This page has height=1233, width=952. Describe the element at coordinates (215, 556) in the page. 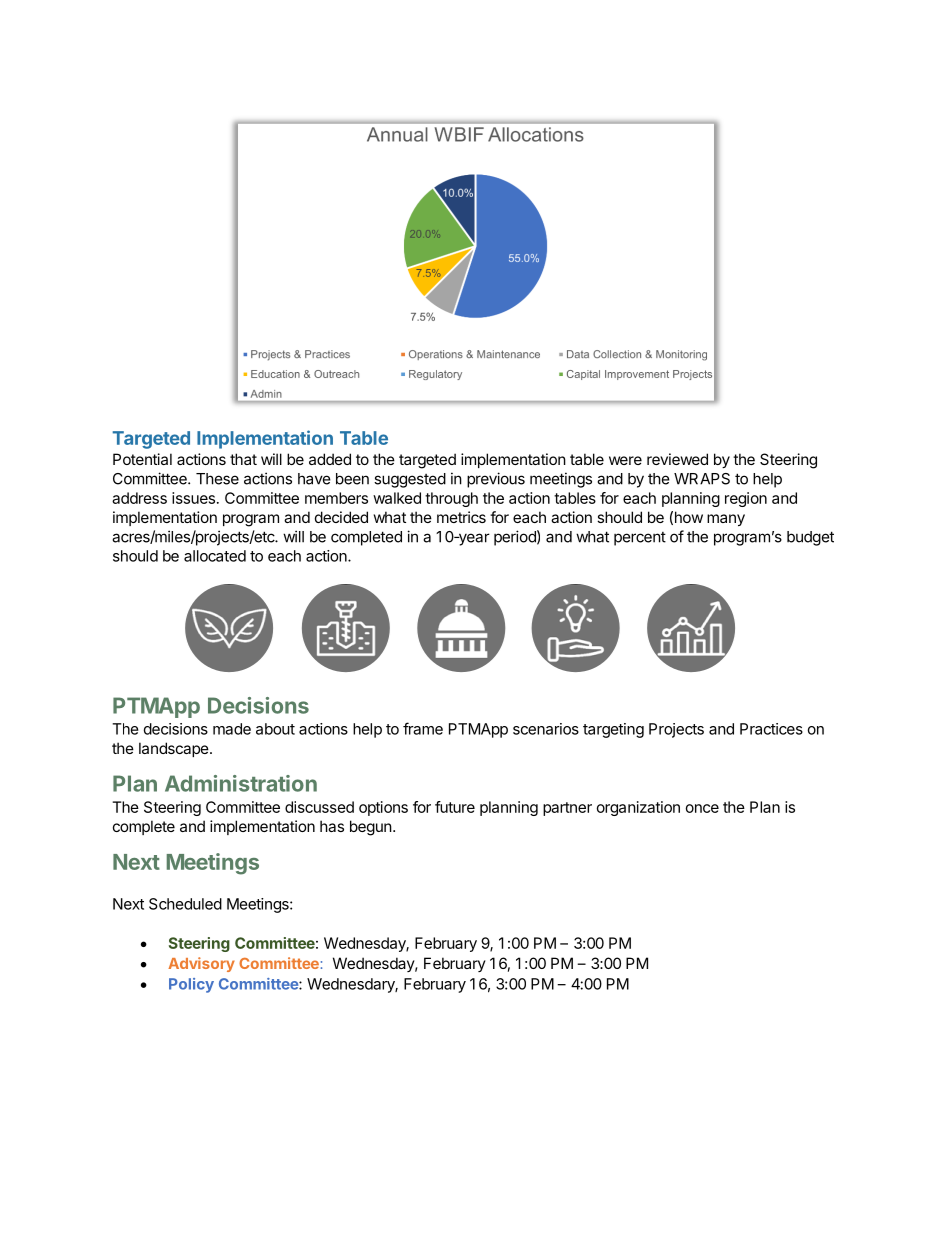

I see `allocated` at that location.
